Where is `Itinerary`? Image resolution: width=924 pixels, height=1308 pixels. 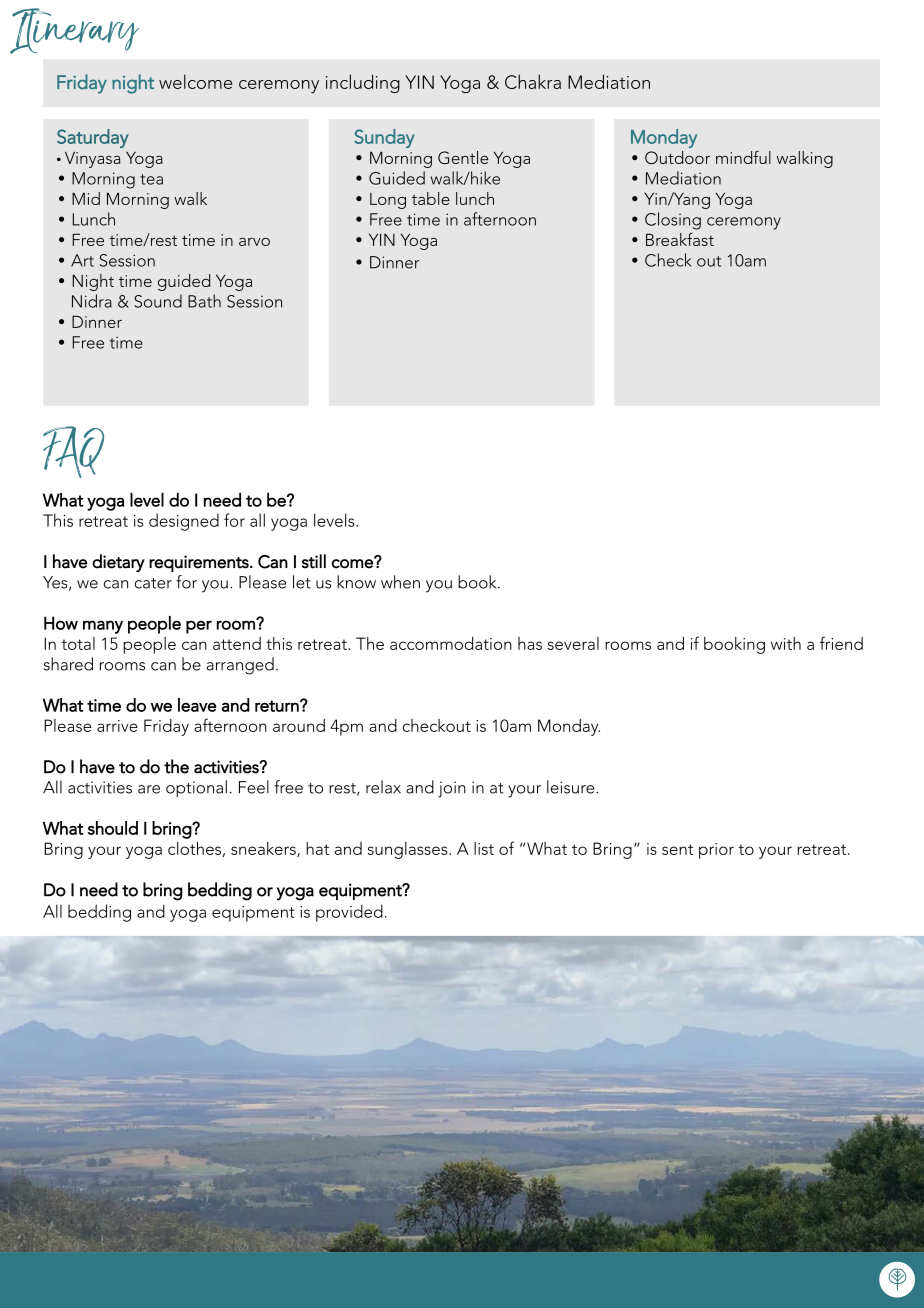 Itinerary is located at coordinates (74, 31).
